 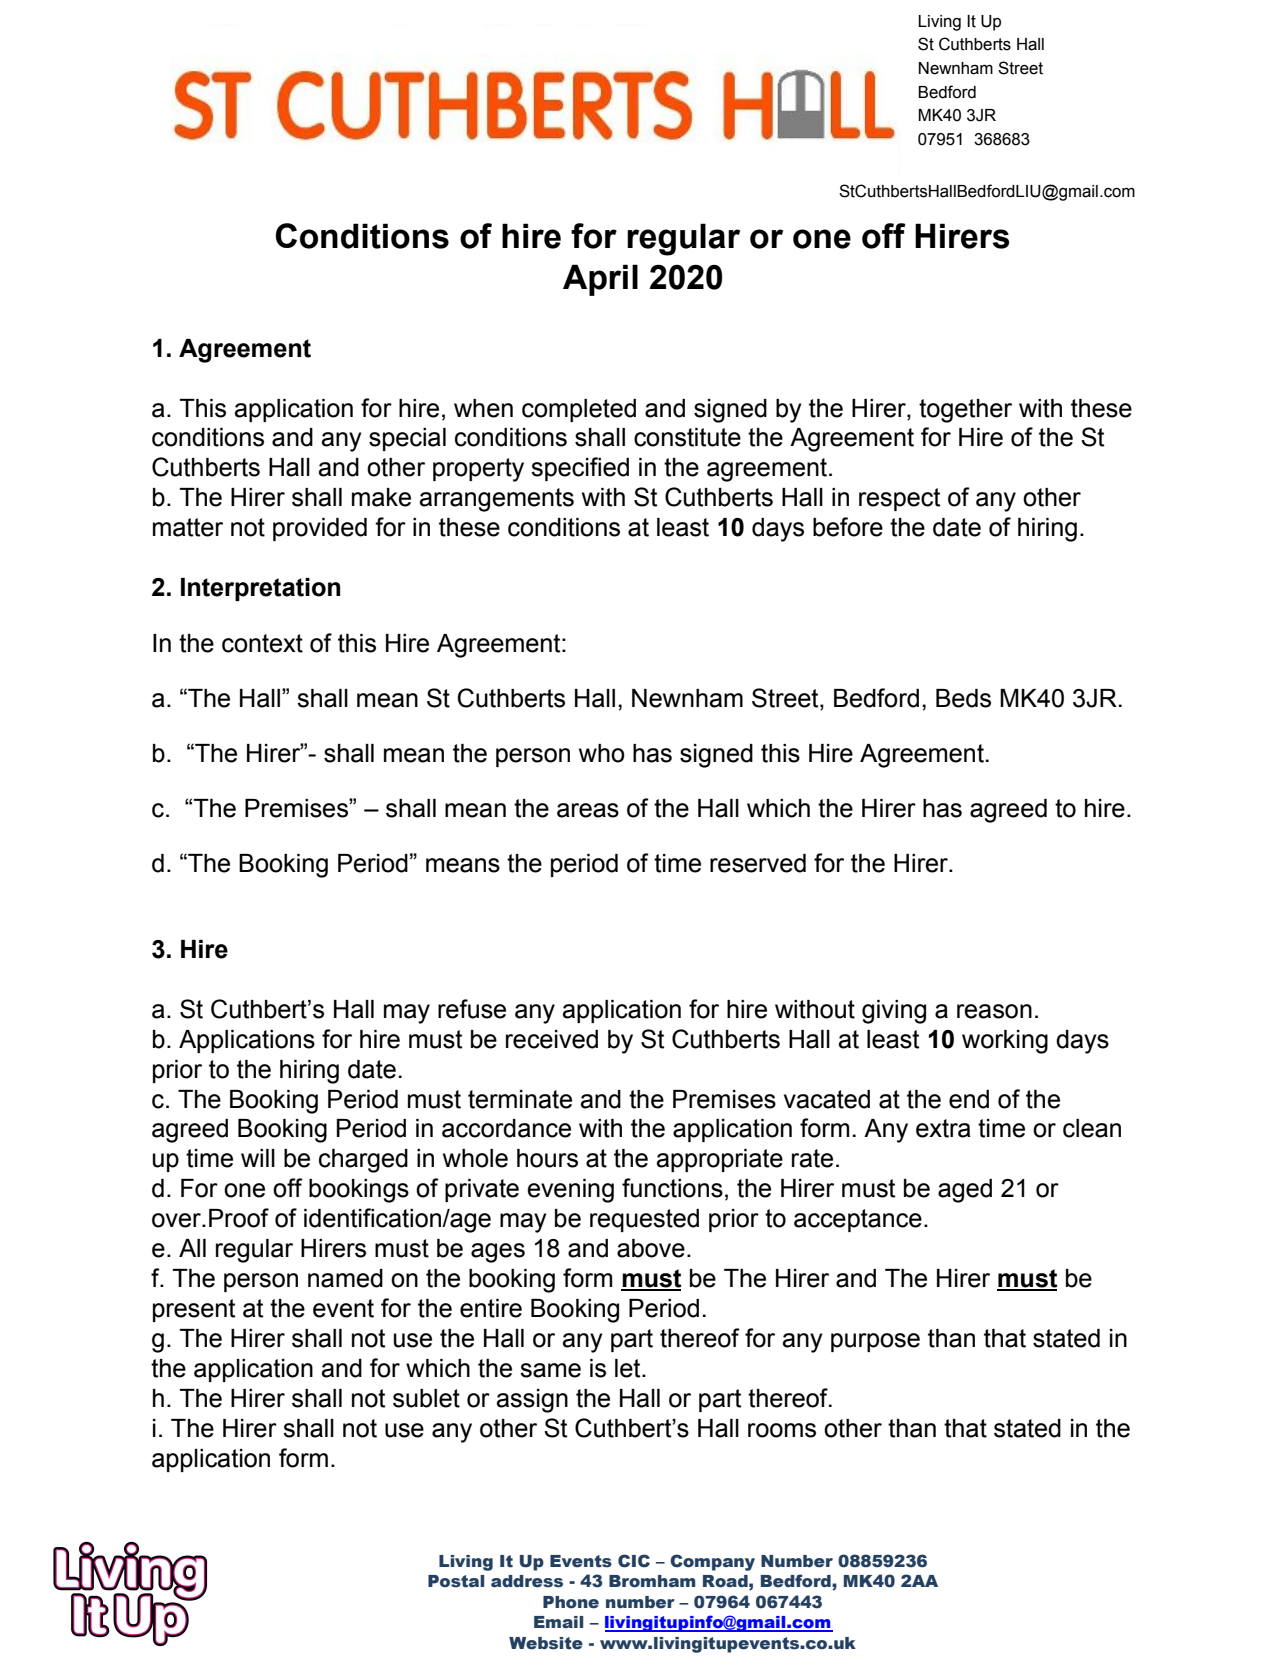 I want to click on will, so click(x=258, y=1158).
